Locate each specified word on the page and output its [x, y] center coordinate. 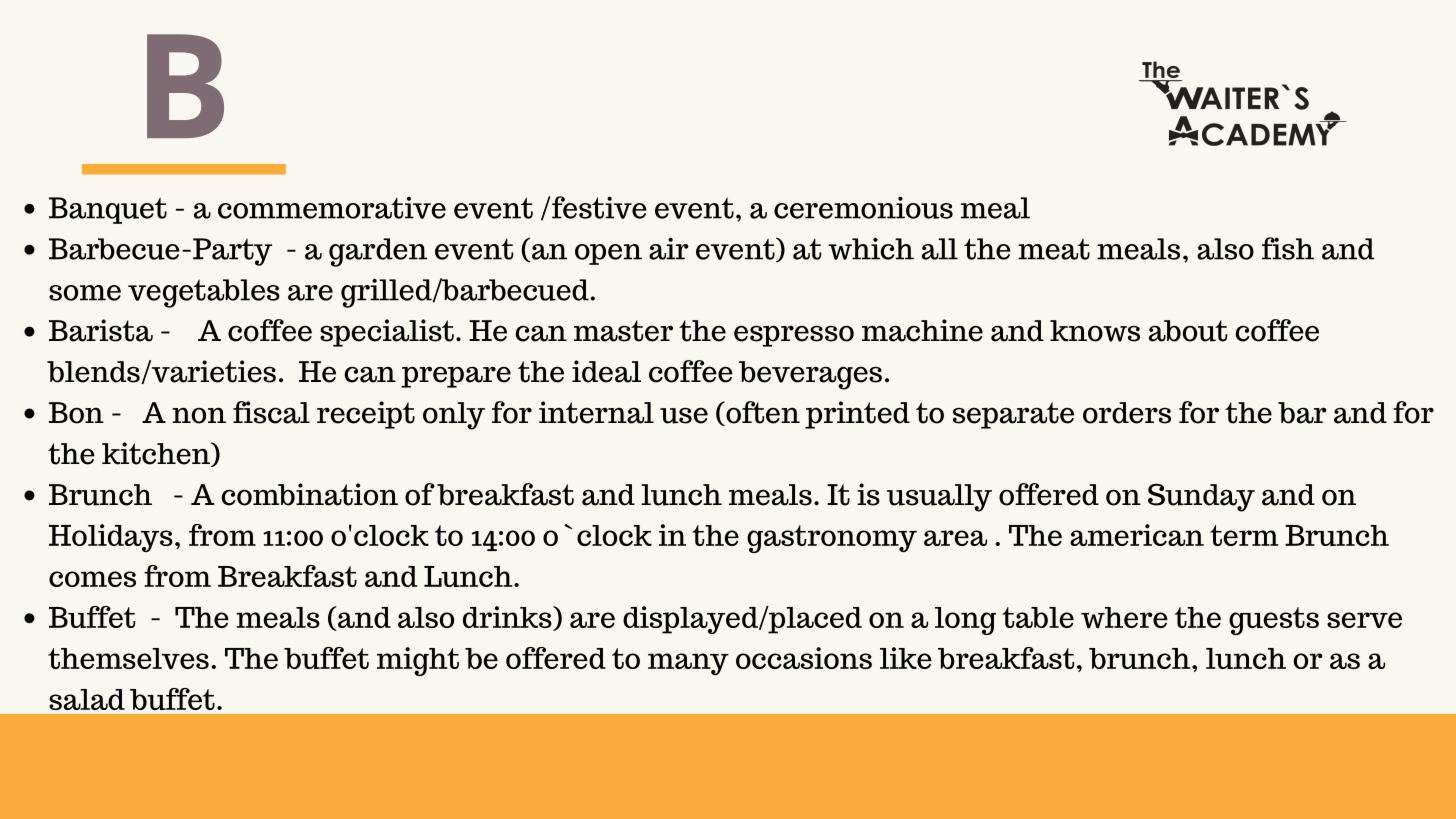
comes [92, 579]
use [684, 415]
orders [1127, 413]
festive [599, 207]
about [1188, 331]
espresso [794, 336]
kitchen [157, 454]
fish [1288, 248]
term [1244, 535]
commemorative [332, 207]
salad [87, 699]
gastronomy [832, 539]
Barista [101, 330]
